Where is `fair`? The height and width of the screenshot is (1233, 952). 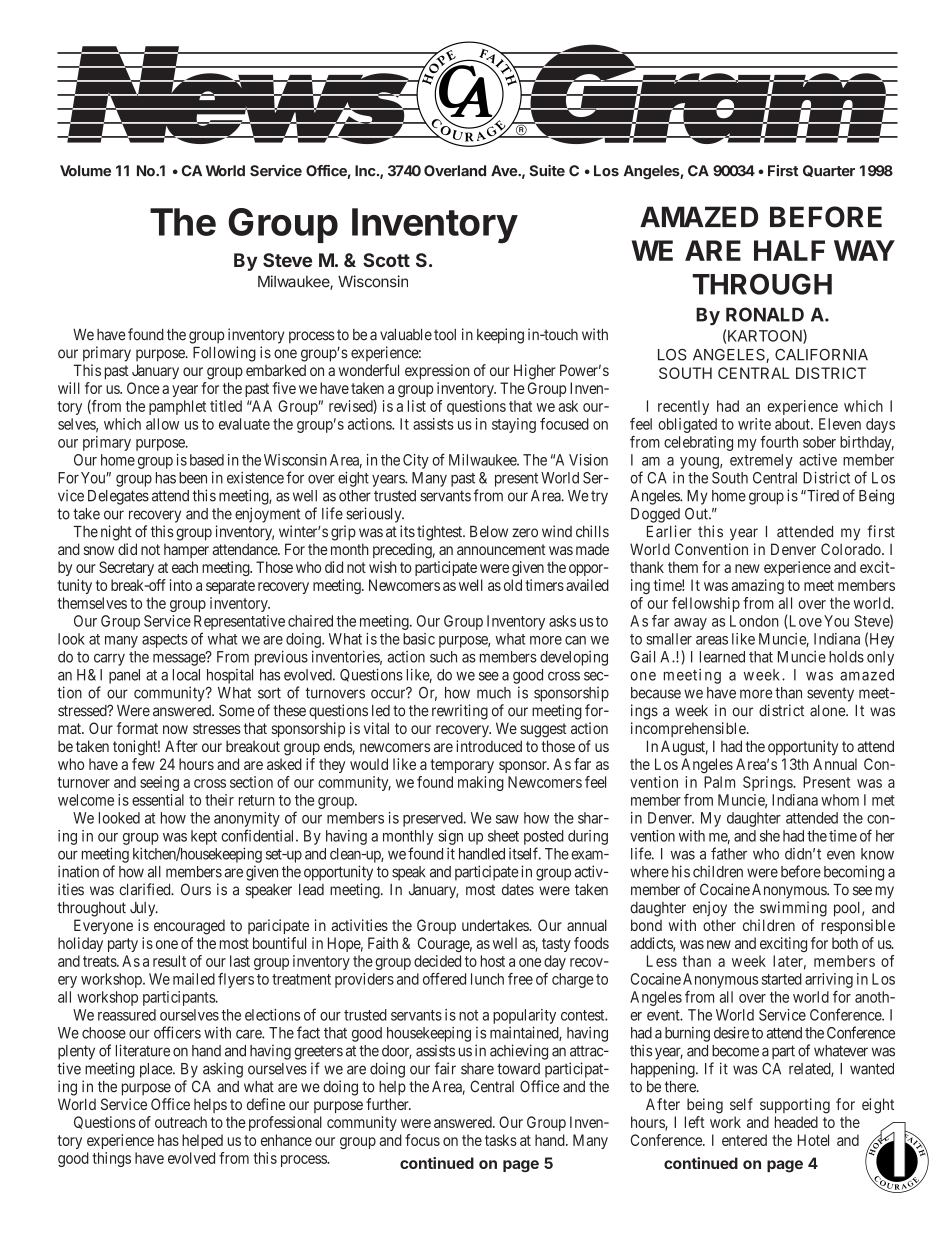
fair is located at coordinates (445, 1068).
